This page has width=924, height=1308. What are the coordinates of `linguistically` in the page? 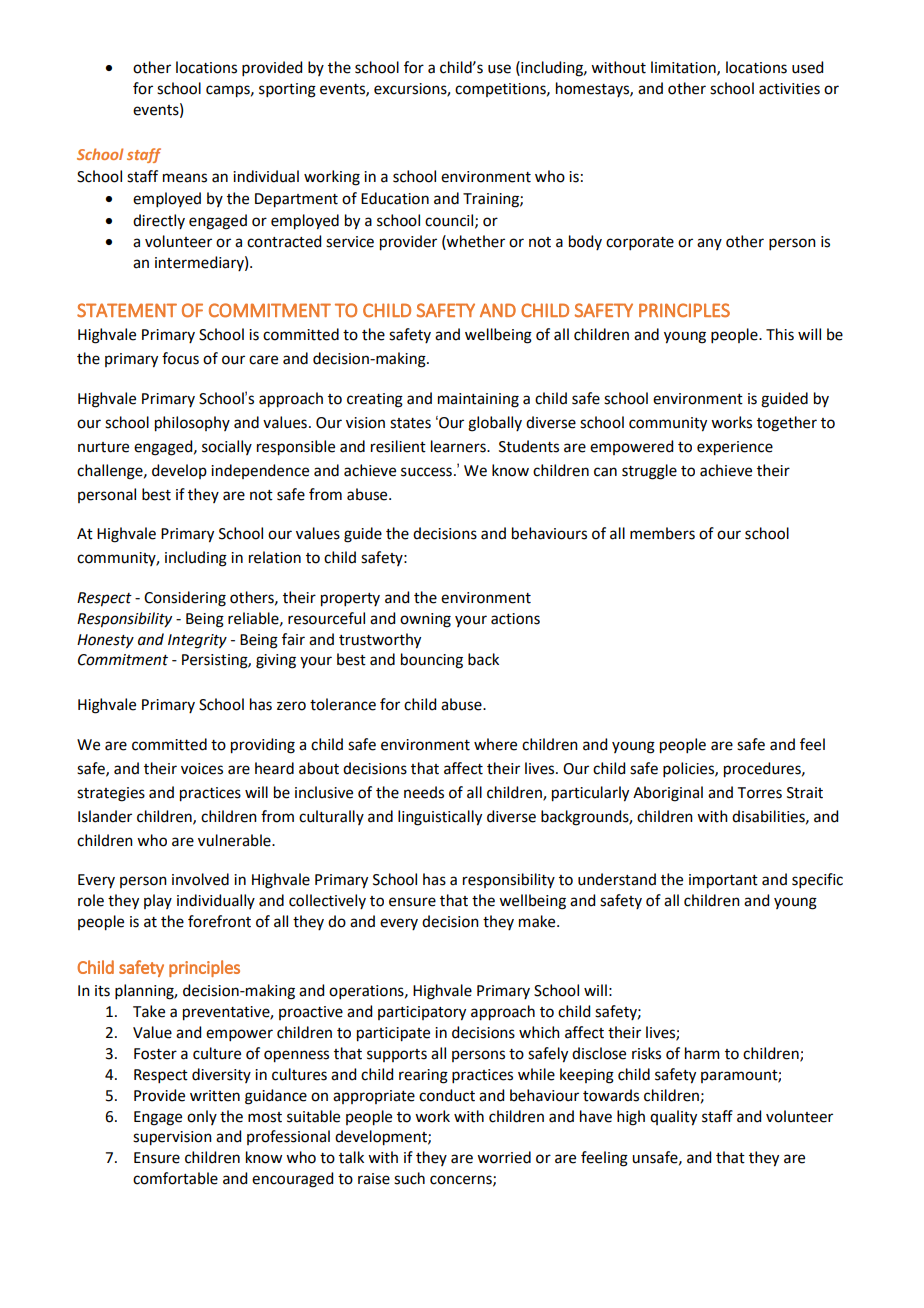 It's located at (440, 818).
